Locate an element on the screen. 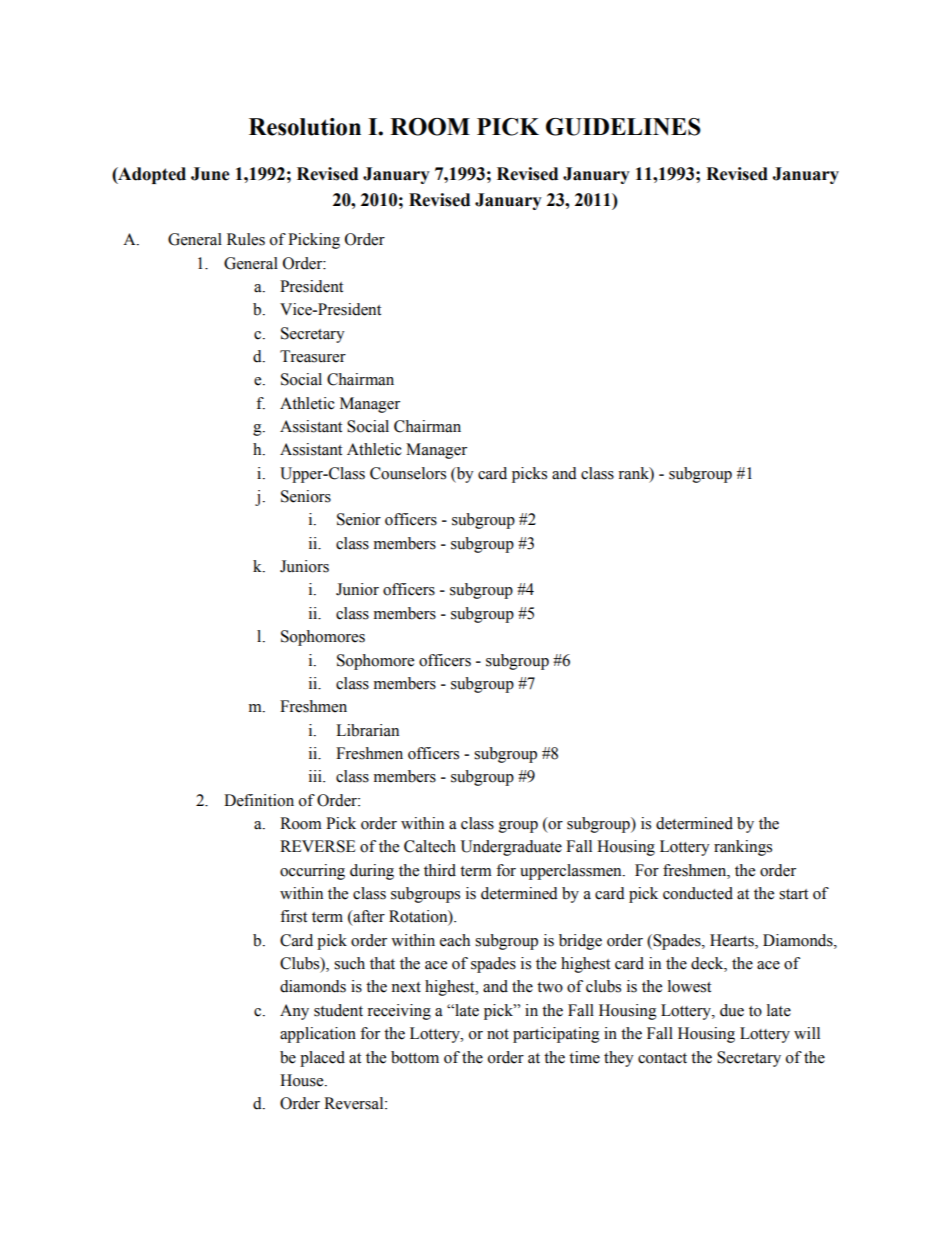 The image size is (952, 1233). Hearts is located at coordinates (733, 940).
